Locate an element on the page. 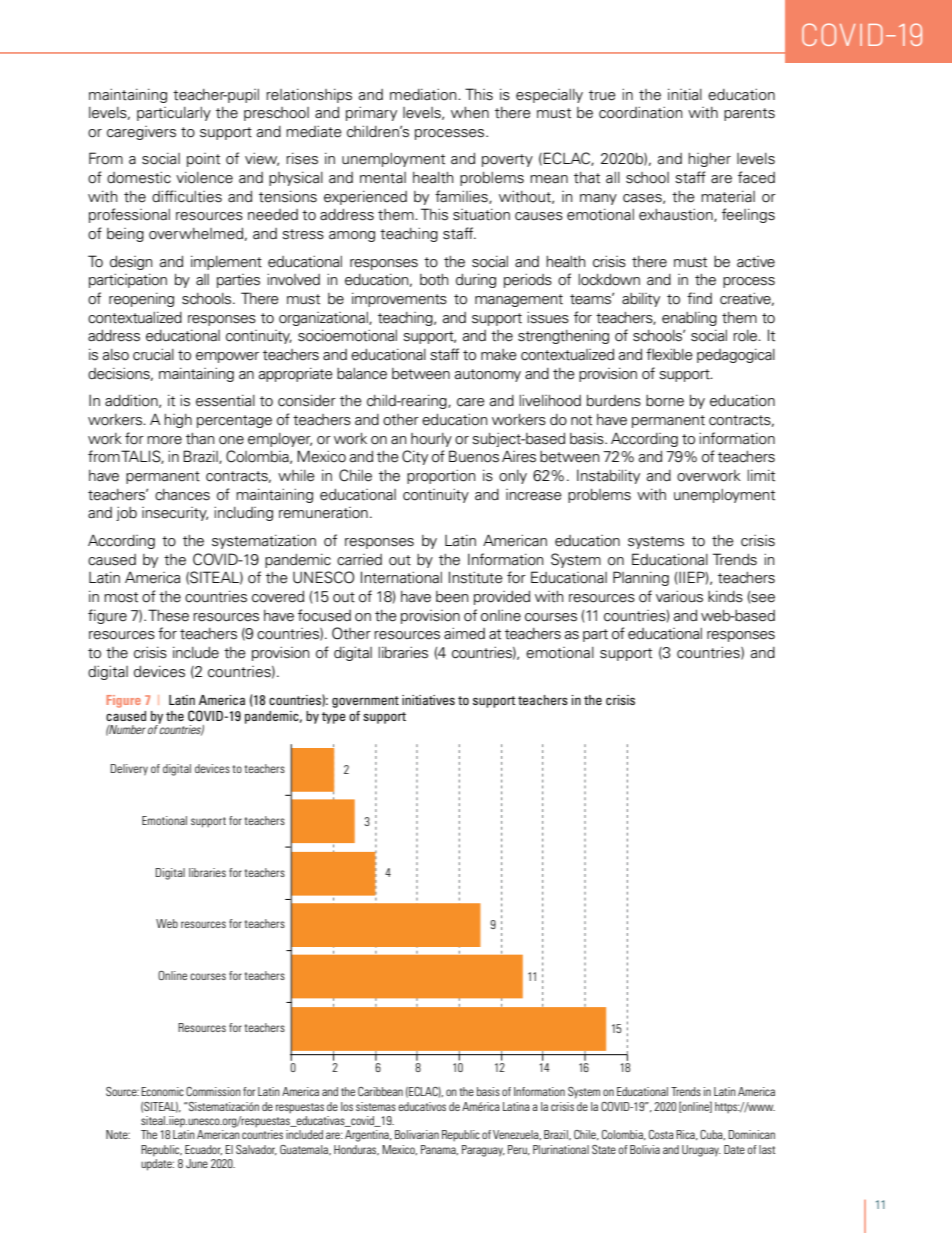 The height and width of the document is (1233, 952). enabling is located at coordinates (689, 319).
